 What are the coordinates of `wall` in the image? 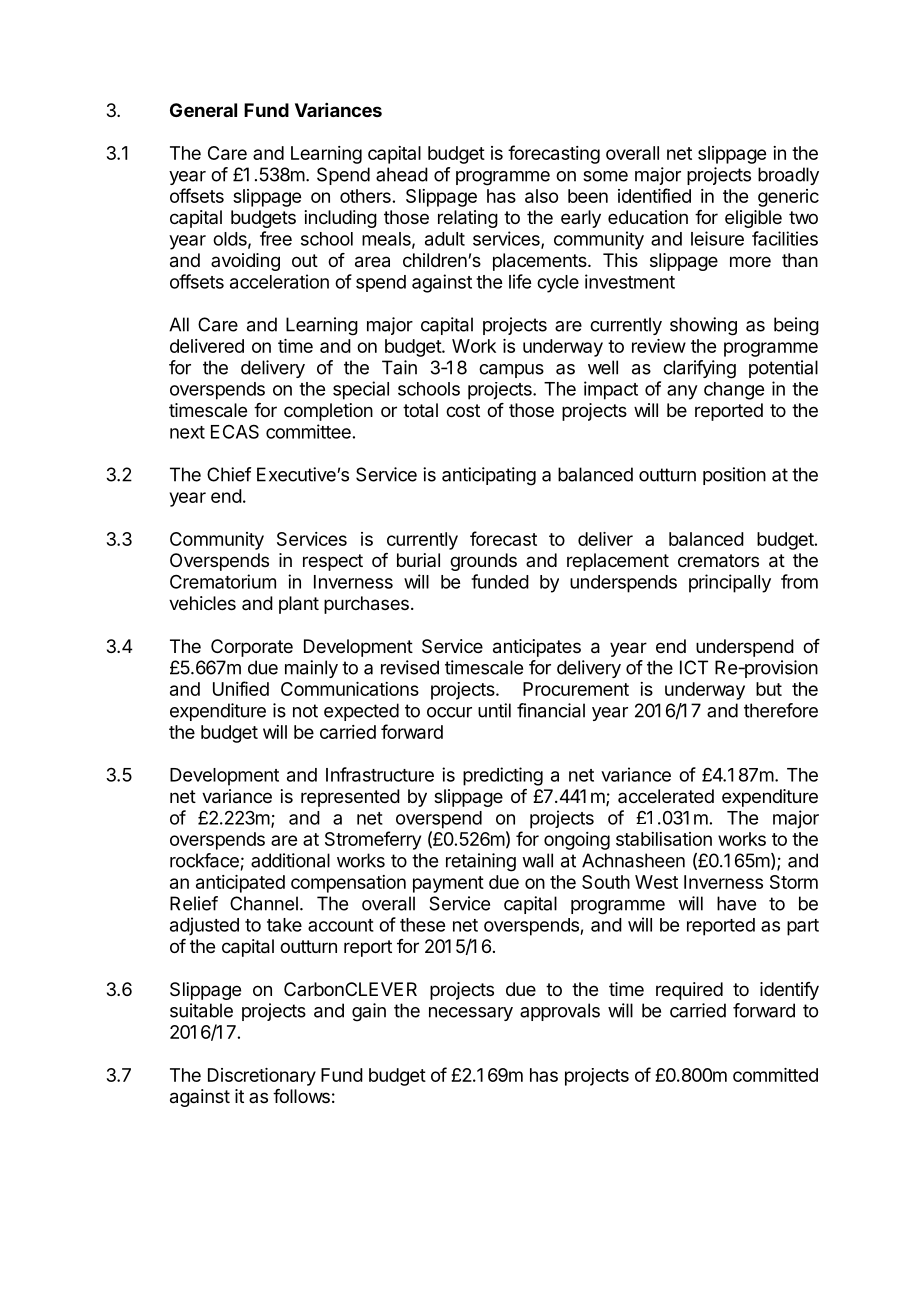 It's located at (537, 860).
